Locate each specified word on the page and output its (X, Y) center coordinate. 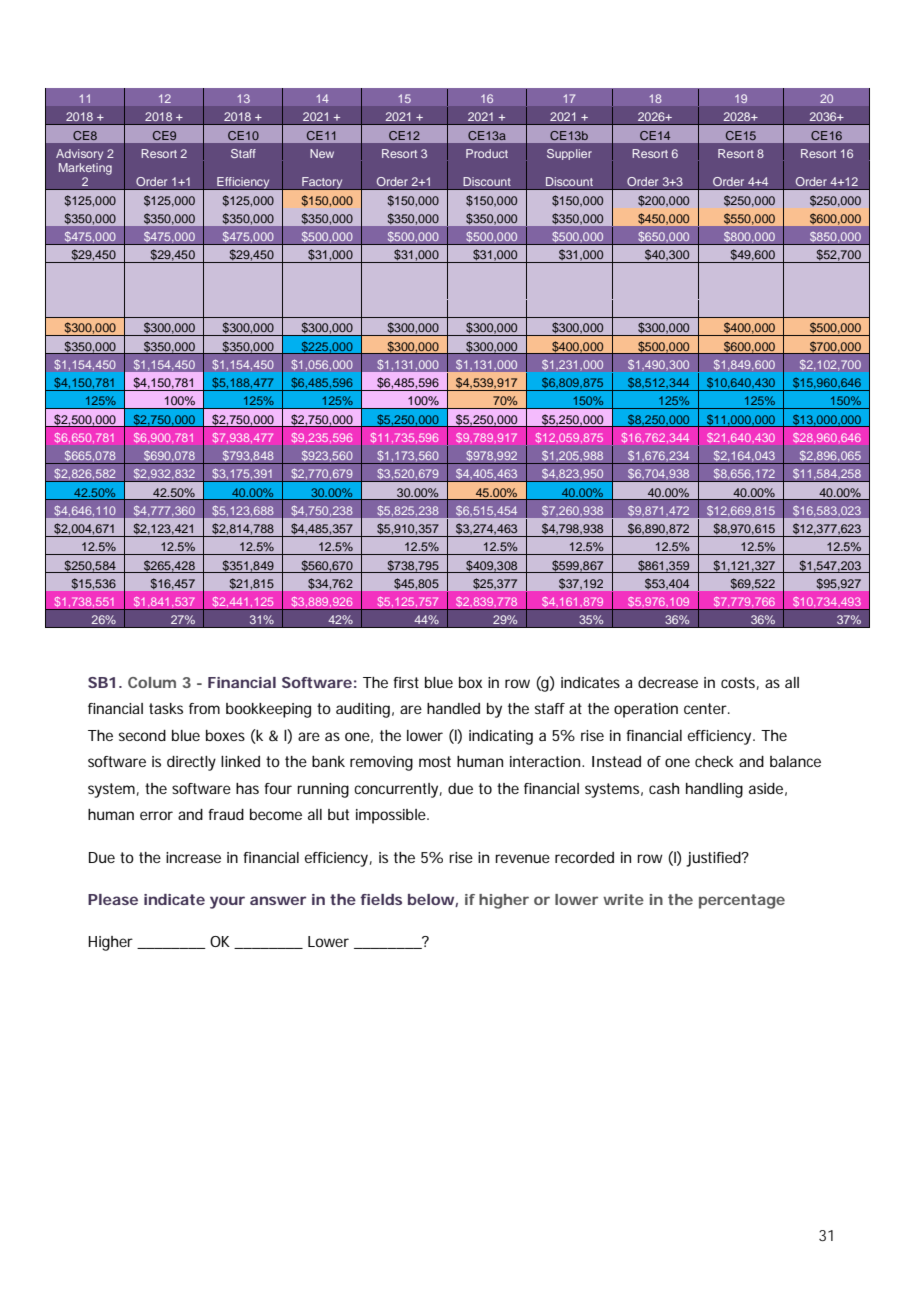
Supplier (569, 154)
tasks (166, 708)
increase (193, 857)
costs (738, 682)
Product (487, 153)
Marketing (85, 169)
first (406, 682)
